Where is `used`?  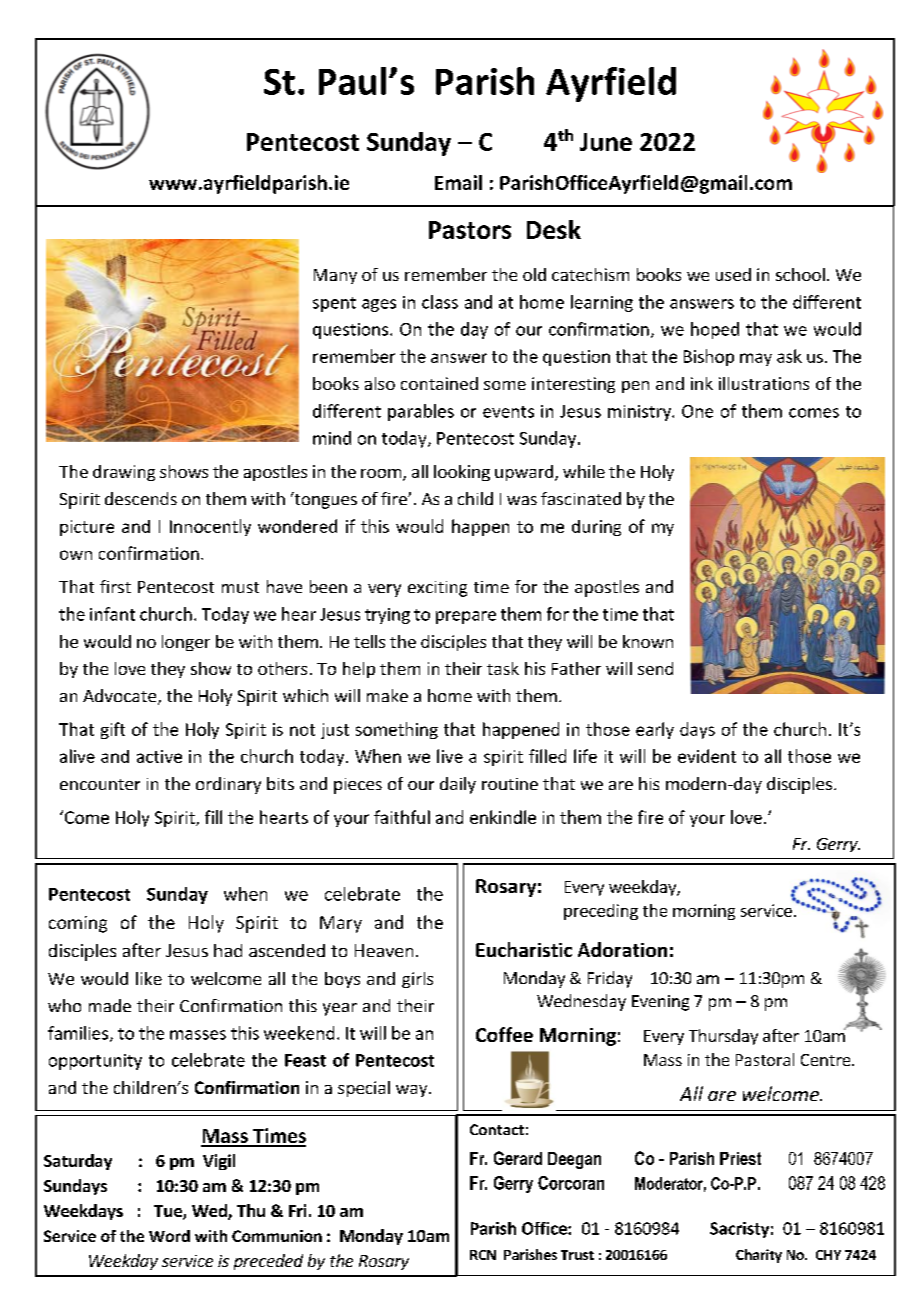 used is located at coordinates (733, 274).
